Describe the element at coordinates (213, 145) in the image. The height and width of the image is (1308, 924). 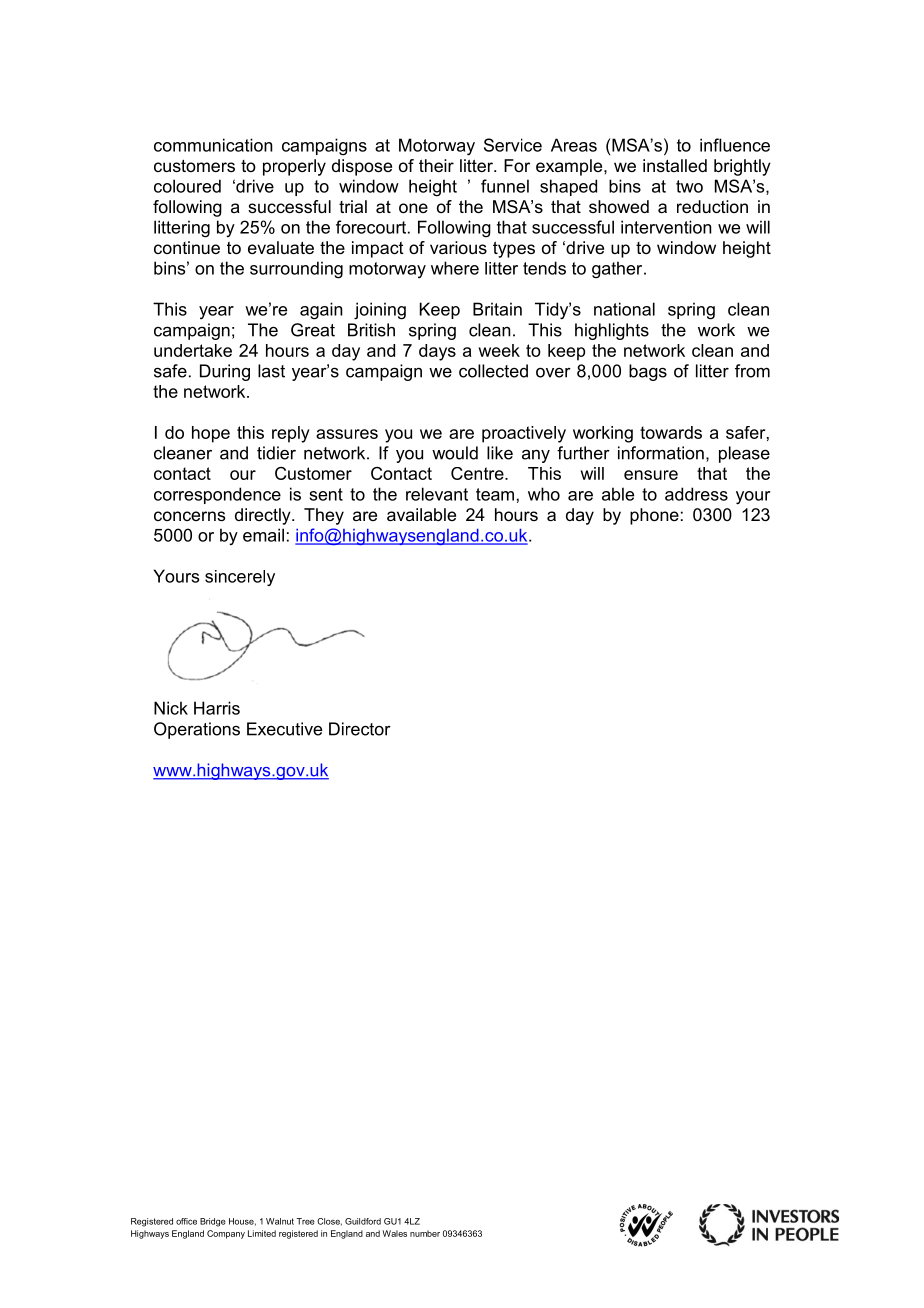
I see `communication` at that location.
